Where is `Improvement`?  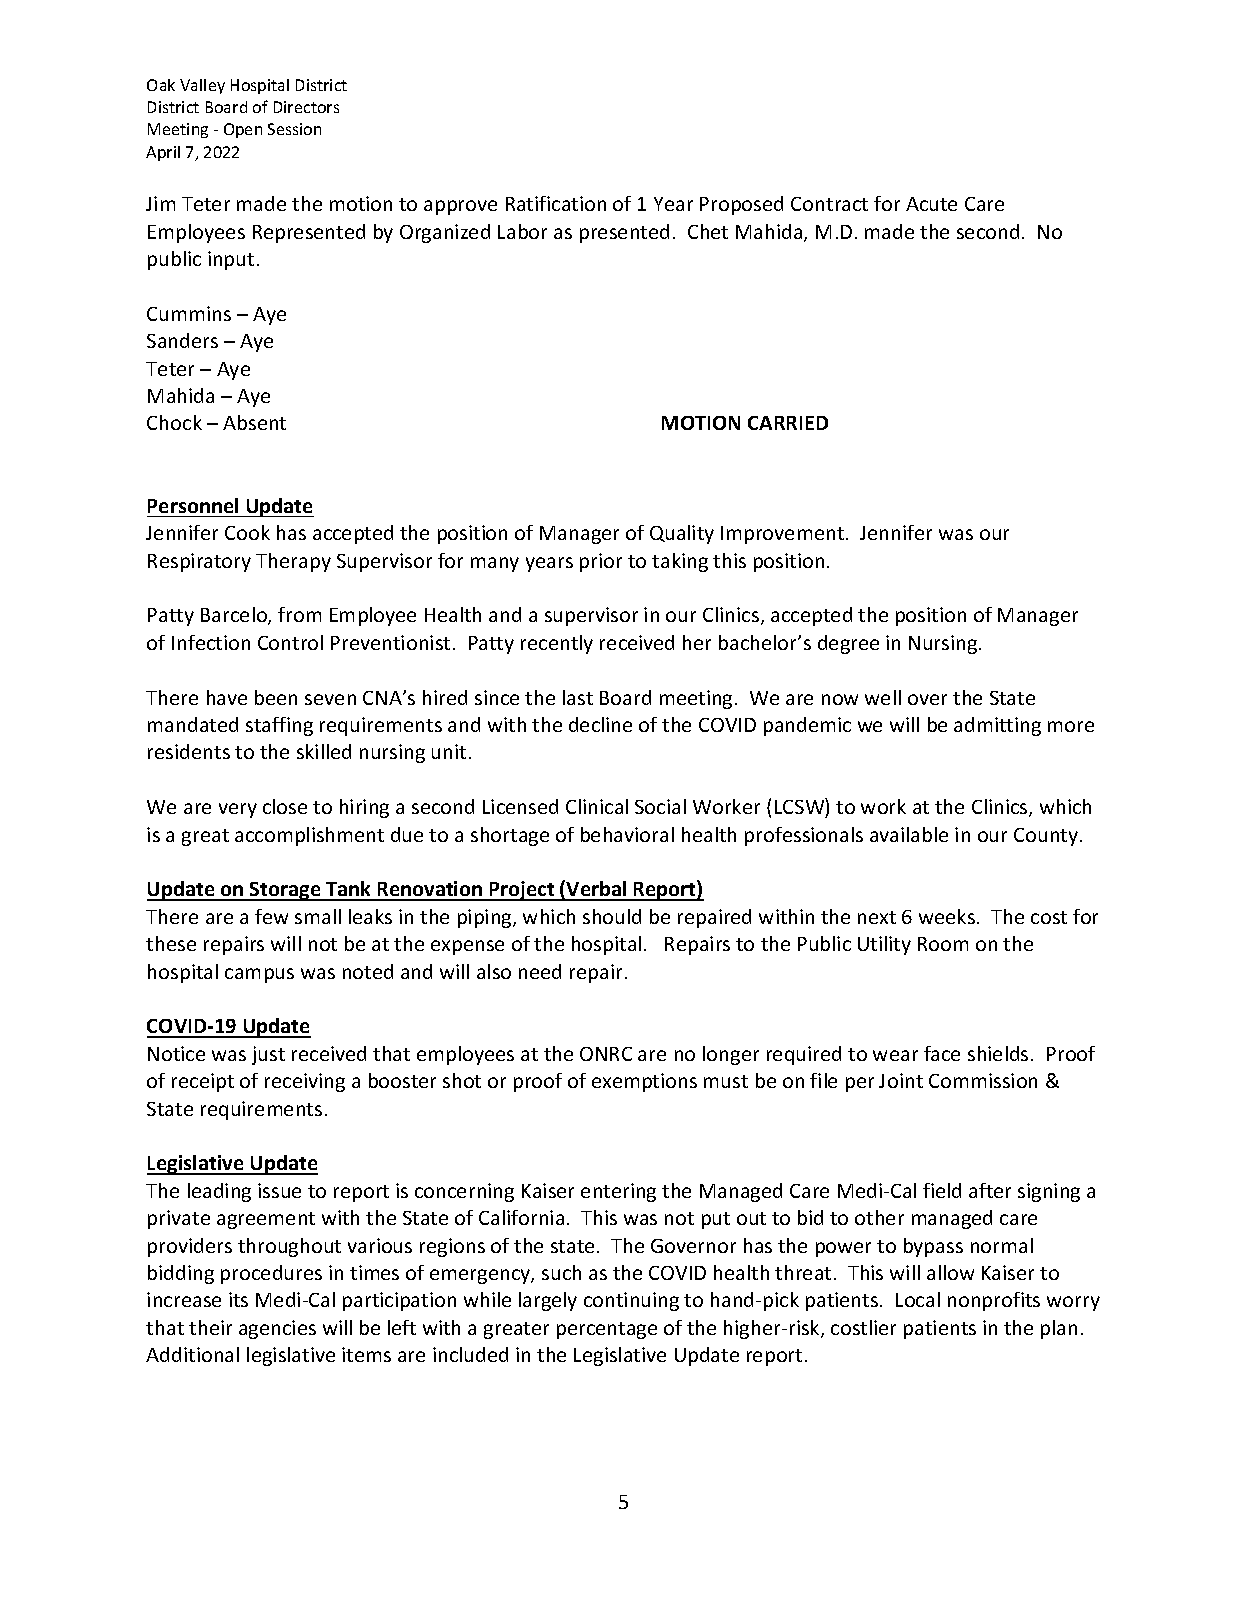 Improvement is located at coordinates (782, 535).
